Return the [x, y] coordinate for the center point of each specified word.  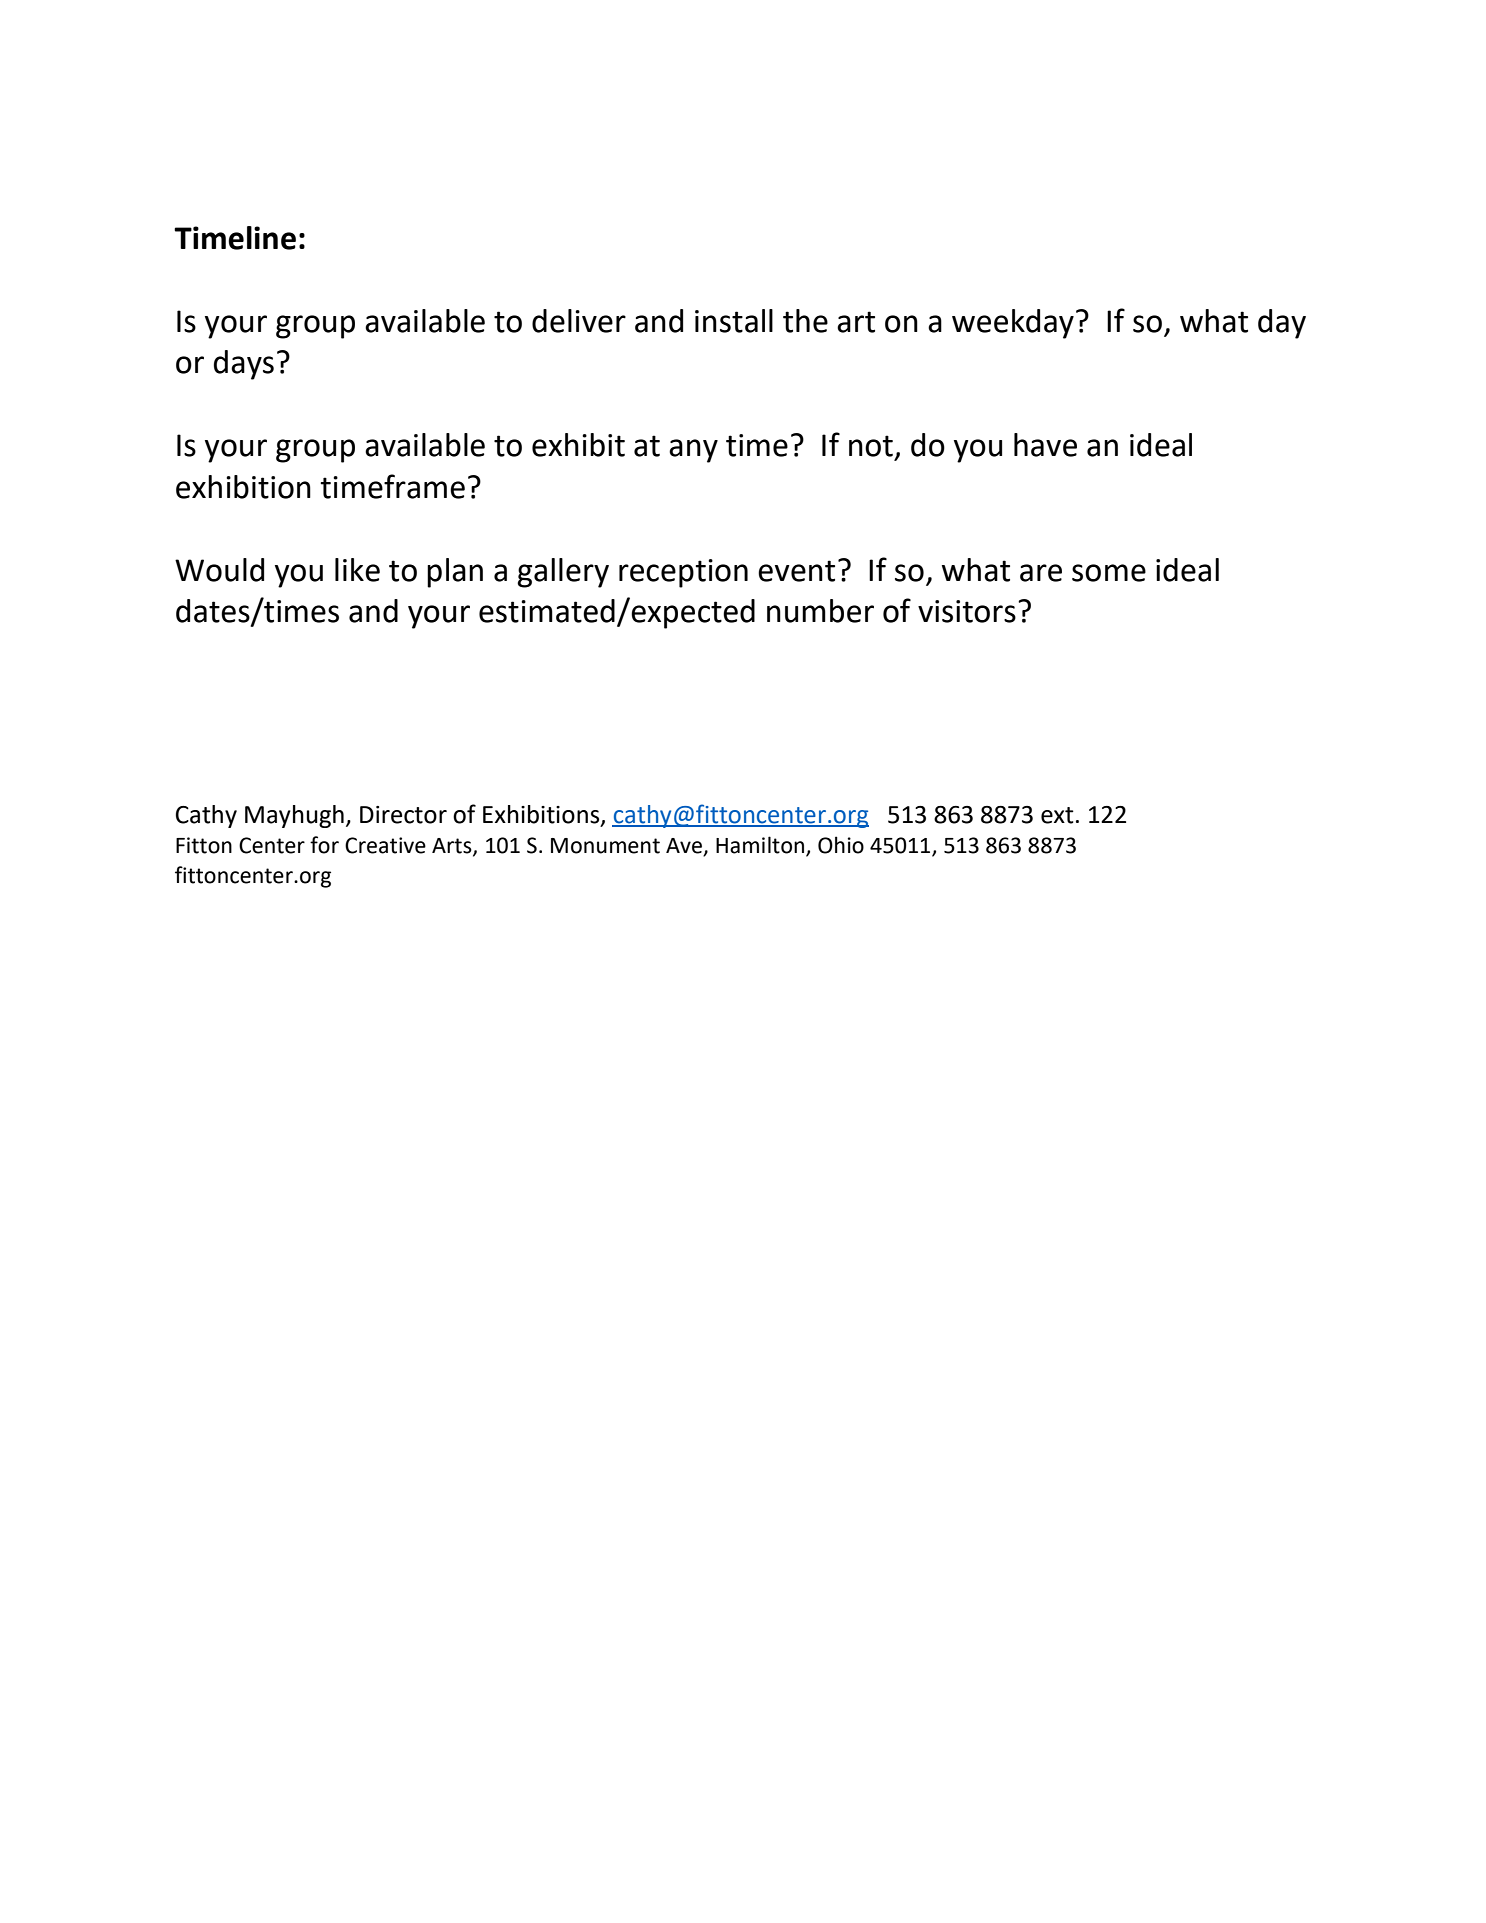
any [693, 451]
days [244, 365]
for [324, 845]
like [357, 570]
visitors [967, 611]
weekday [1013, 324]
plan [455, 573]
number [820, 611]
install [734, 321]
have [1045, 445]
